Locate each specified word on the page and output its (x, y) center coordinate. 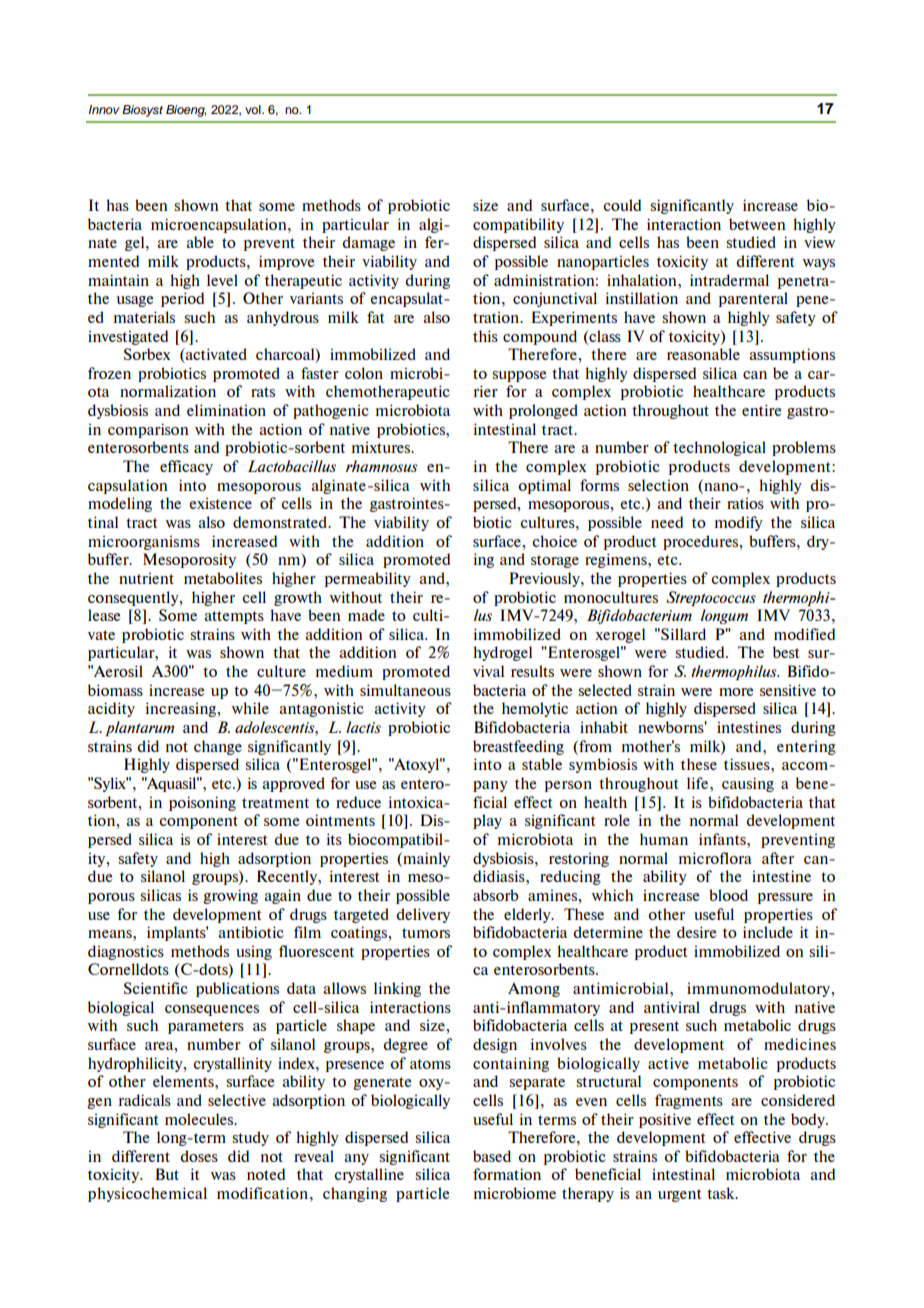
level (222, 280)
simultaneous (405, 690)
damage (368, 243)
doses (199, 1156)
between (757, 224)
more (736, 692)
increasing (181, 709)
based (492, 1156)
